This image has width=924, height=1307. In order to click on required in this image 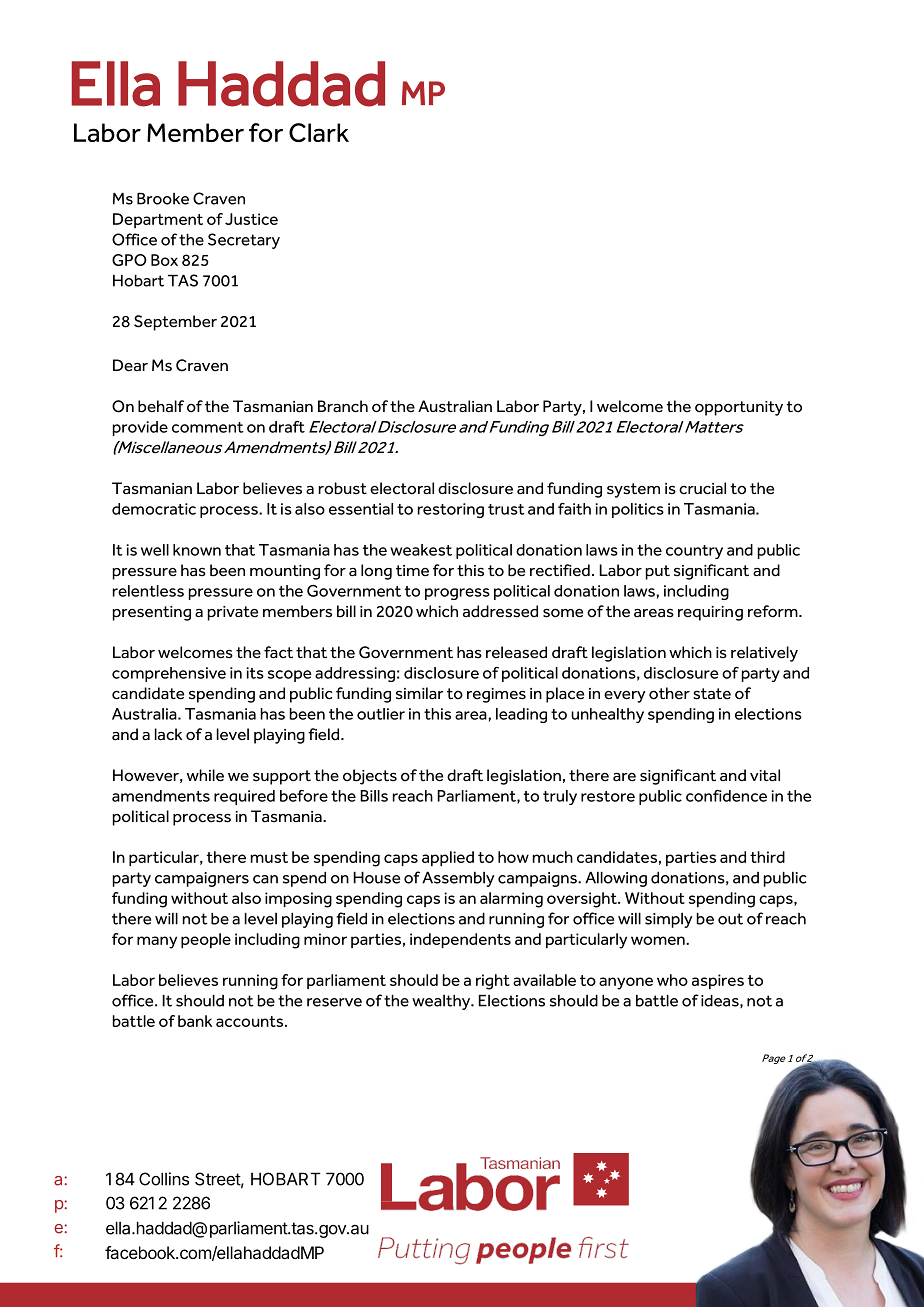, I will do `click(244, 797)`.
